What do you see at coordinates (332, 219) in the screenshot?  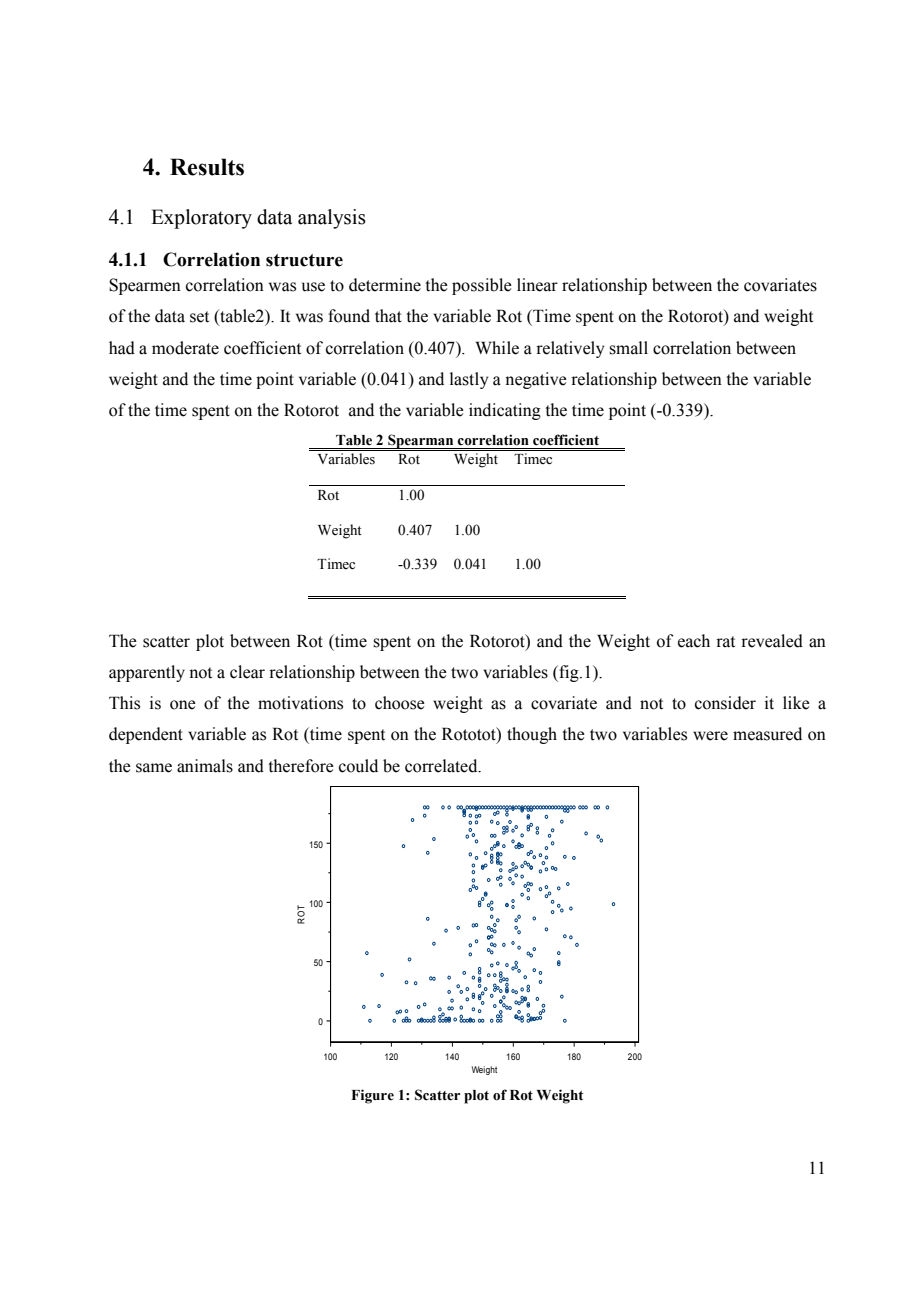 I see `analysis` at bounding box center [332, 219].
